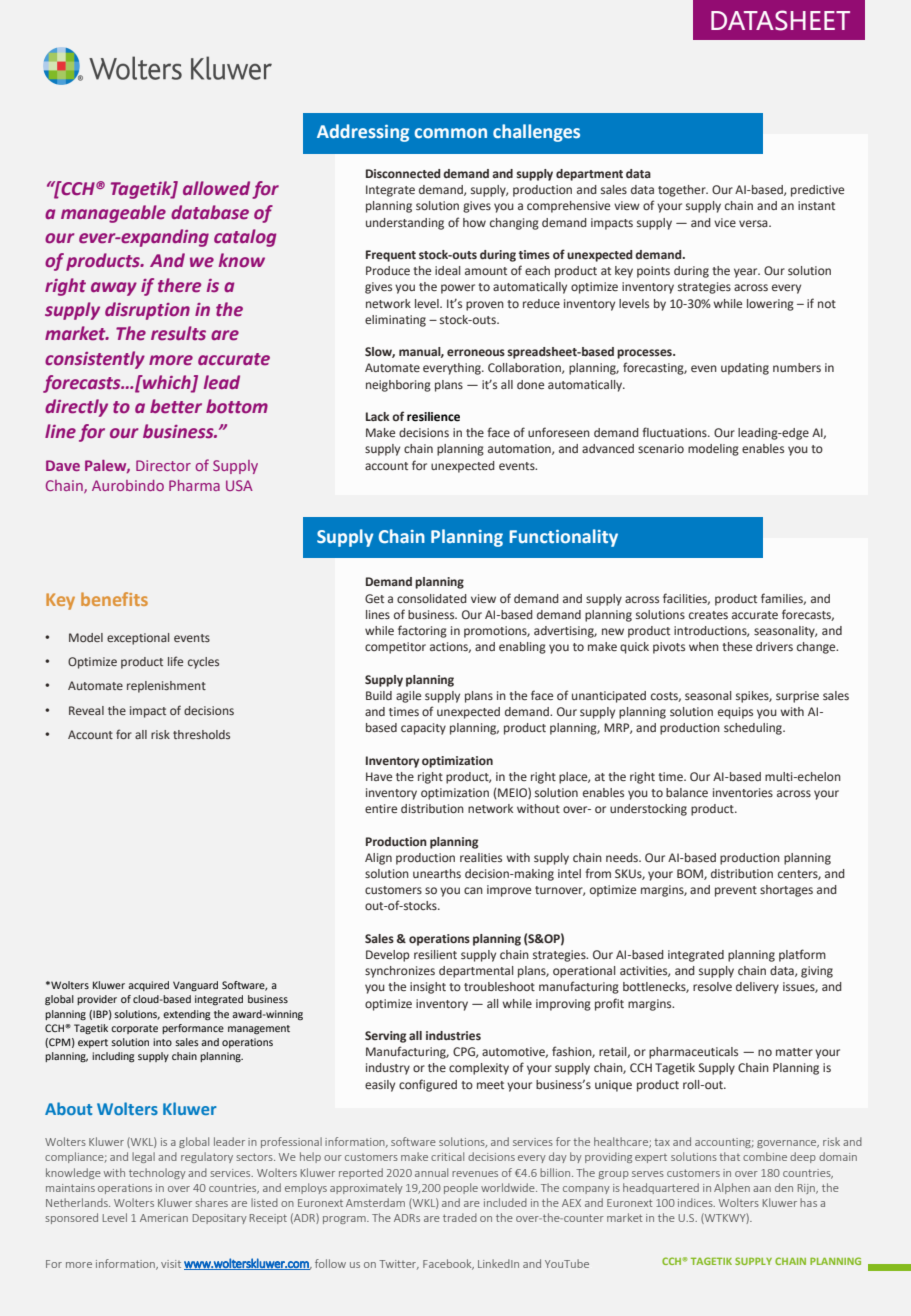 The width and height of the document is (911, 1316). I want to click on together, so click(683, 191).
